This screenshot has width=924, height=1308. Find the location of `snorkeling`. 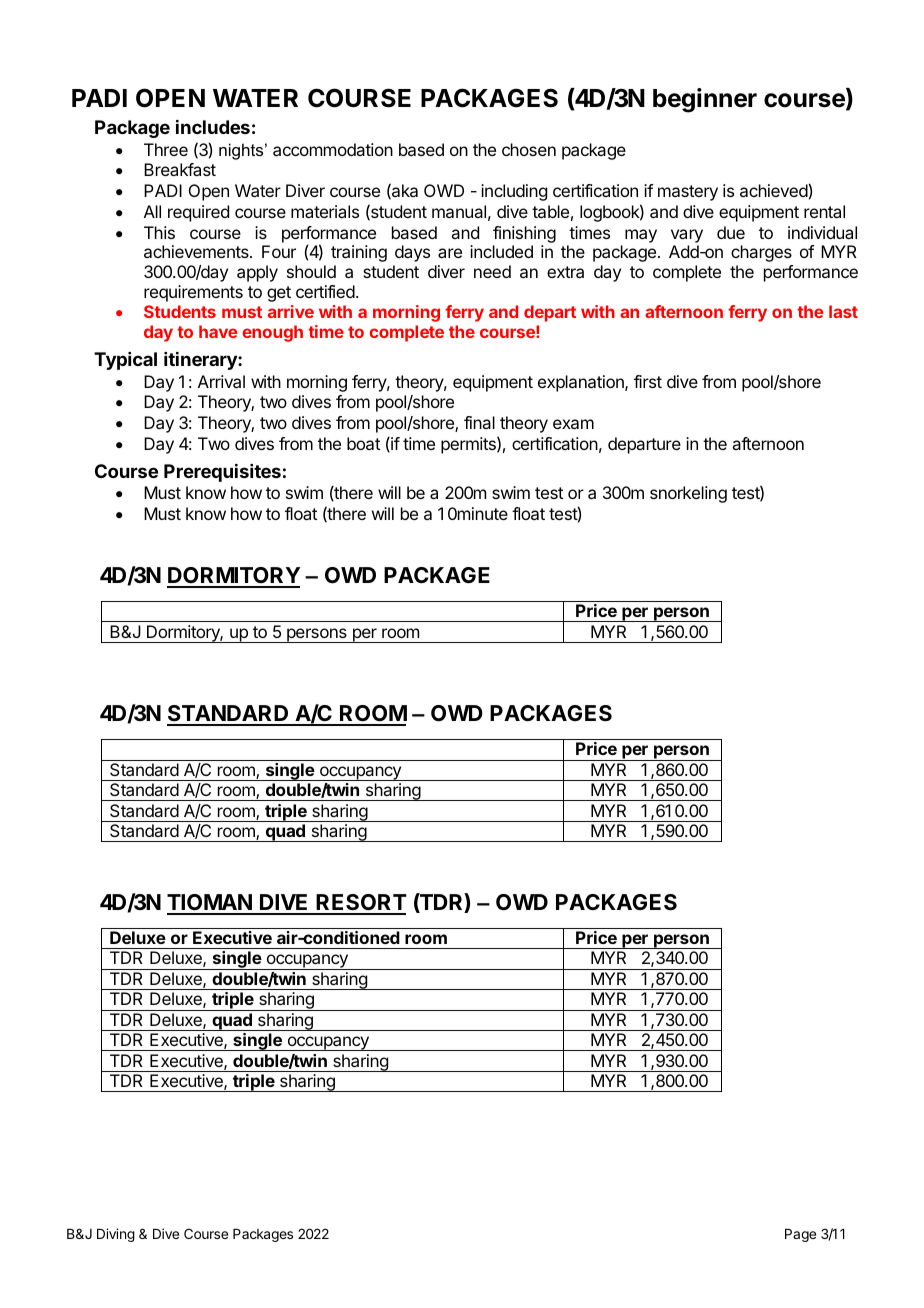

snorkeling is located at coordinates (688, 494).
